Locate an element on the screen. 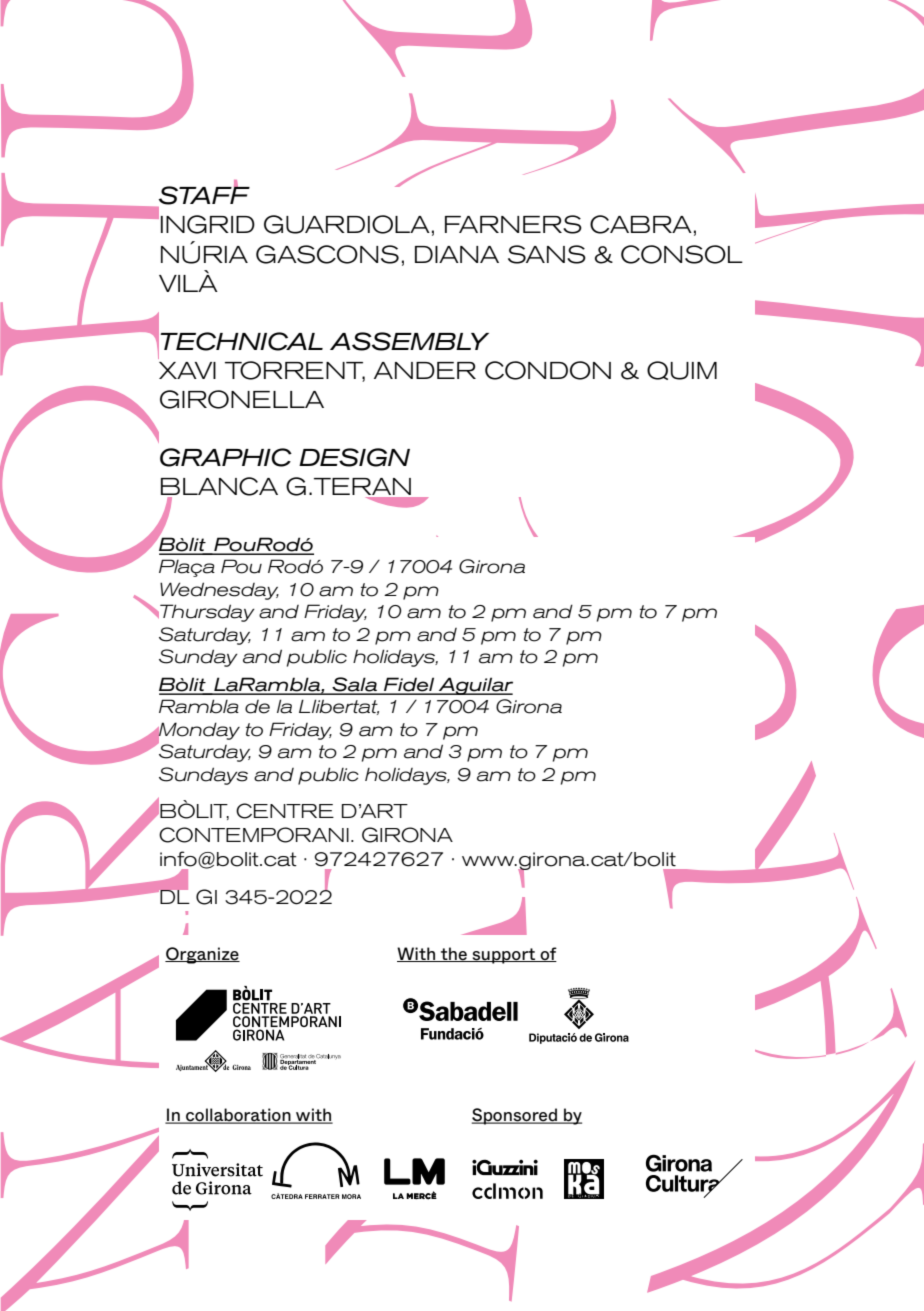 The height and width of the screenshot is (1311, 924). Aguilar is located at coordinates (474, 686).
